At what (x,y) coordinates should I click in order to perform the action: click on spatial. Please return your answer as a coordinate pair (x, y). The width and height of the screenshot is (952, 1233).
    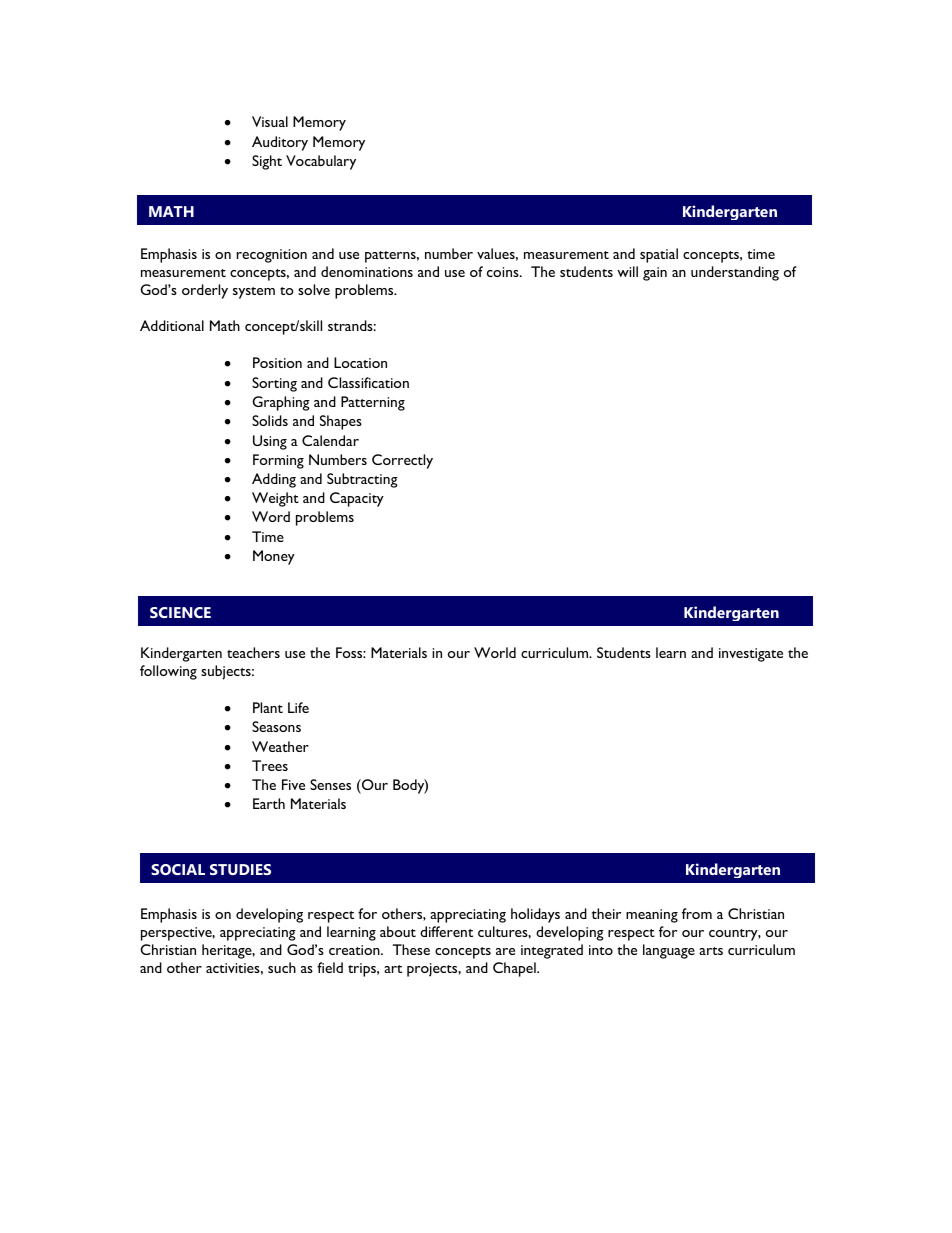
    Looking at the image, I should click on (659, 255).
